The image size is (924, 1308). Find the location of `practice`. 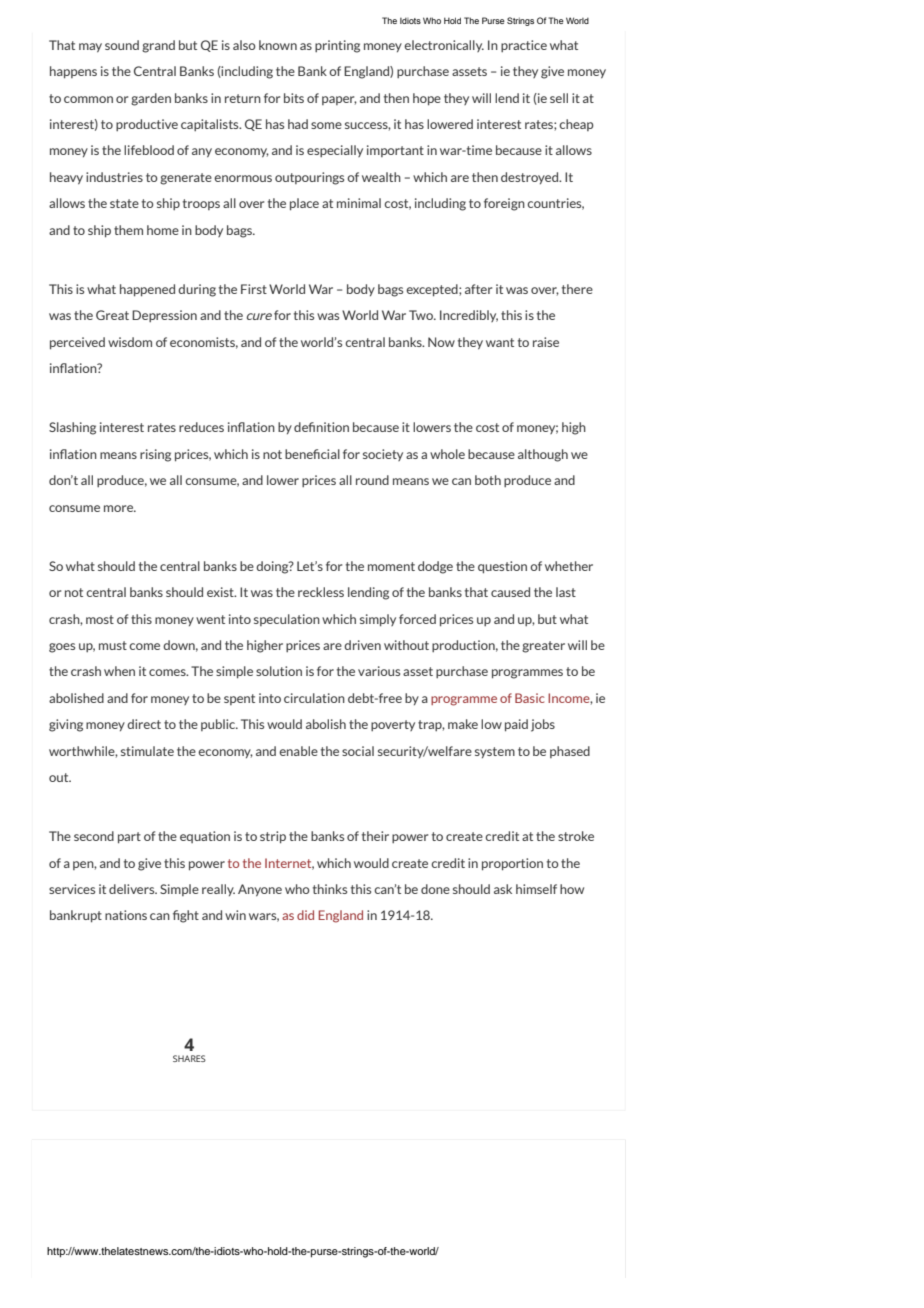

practice is located at coordinates (524, 46).
